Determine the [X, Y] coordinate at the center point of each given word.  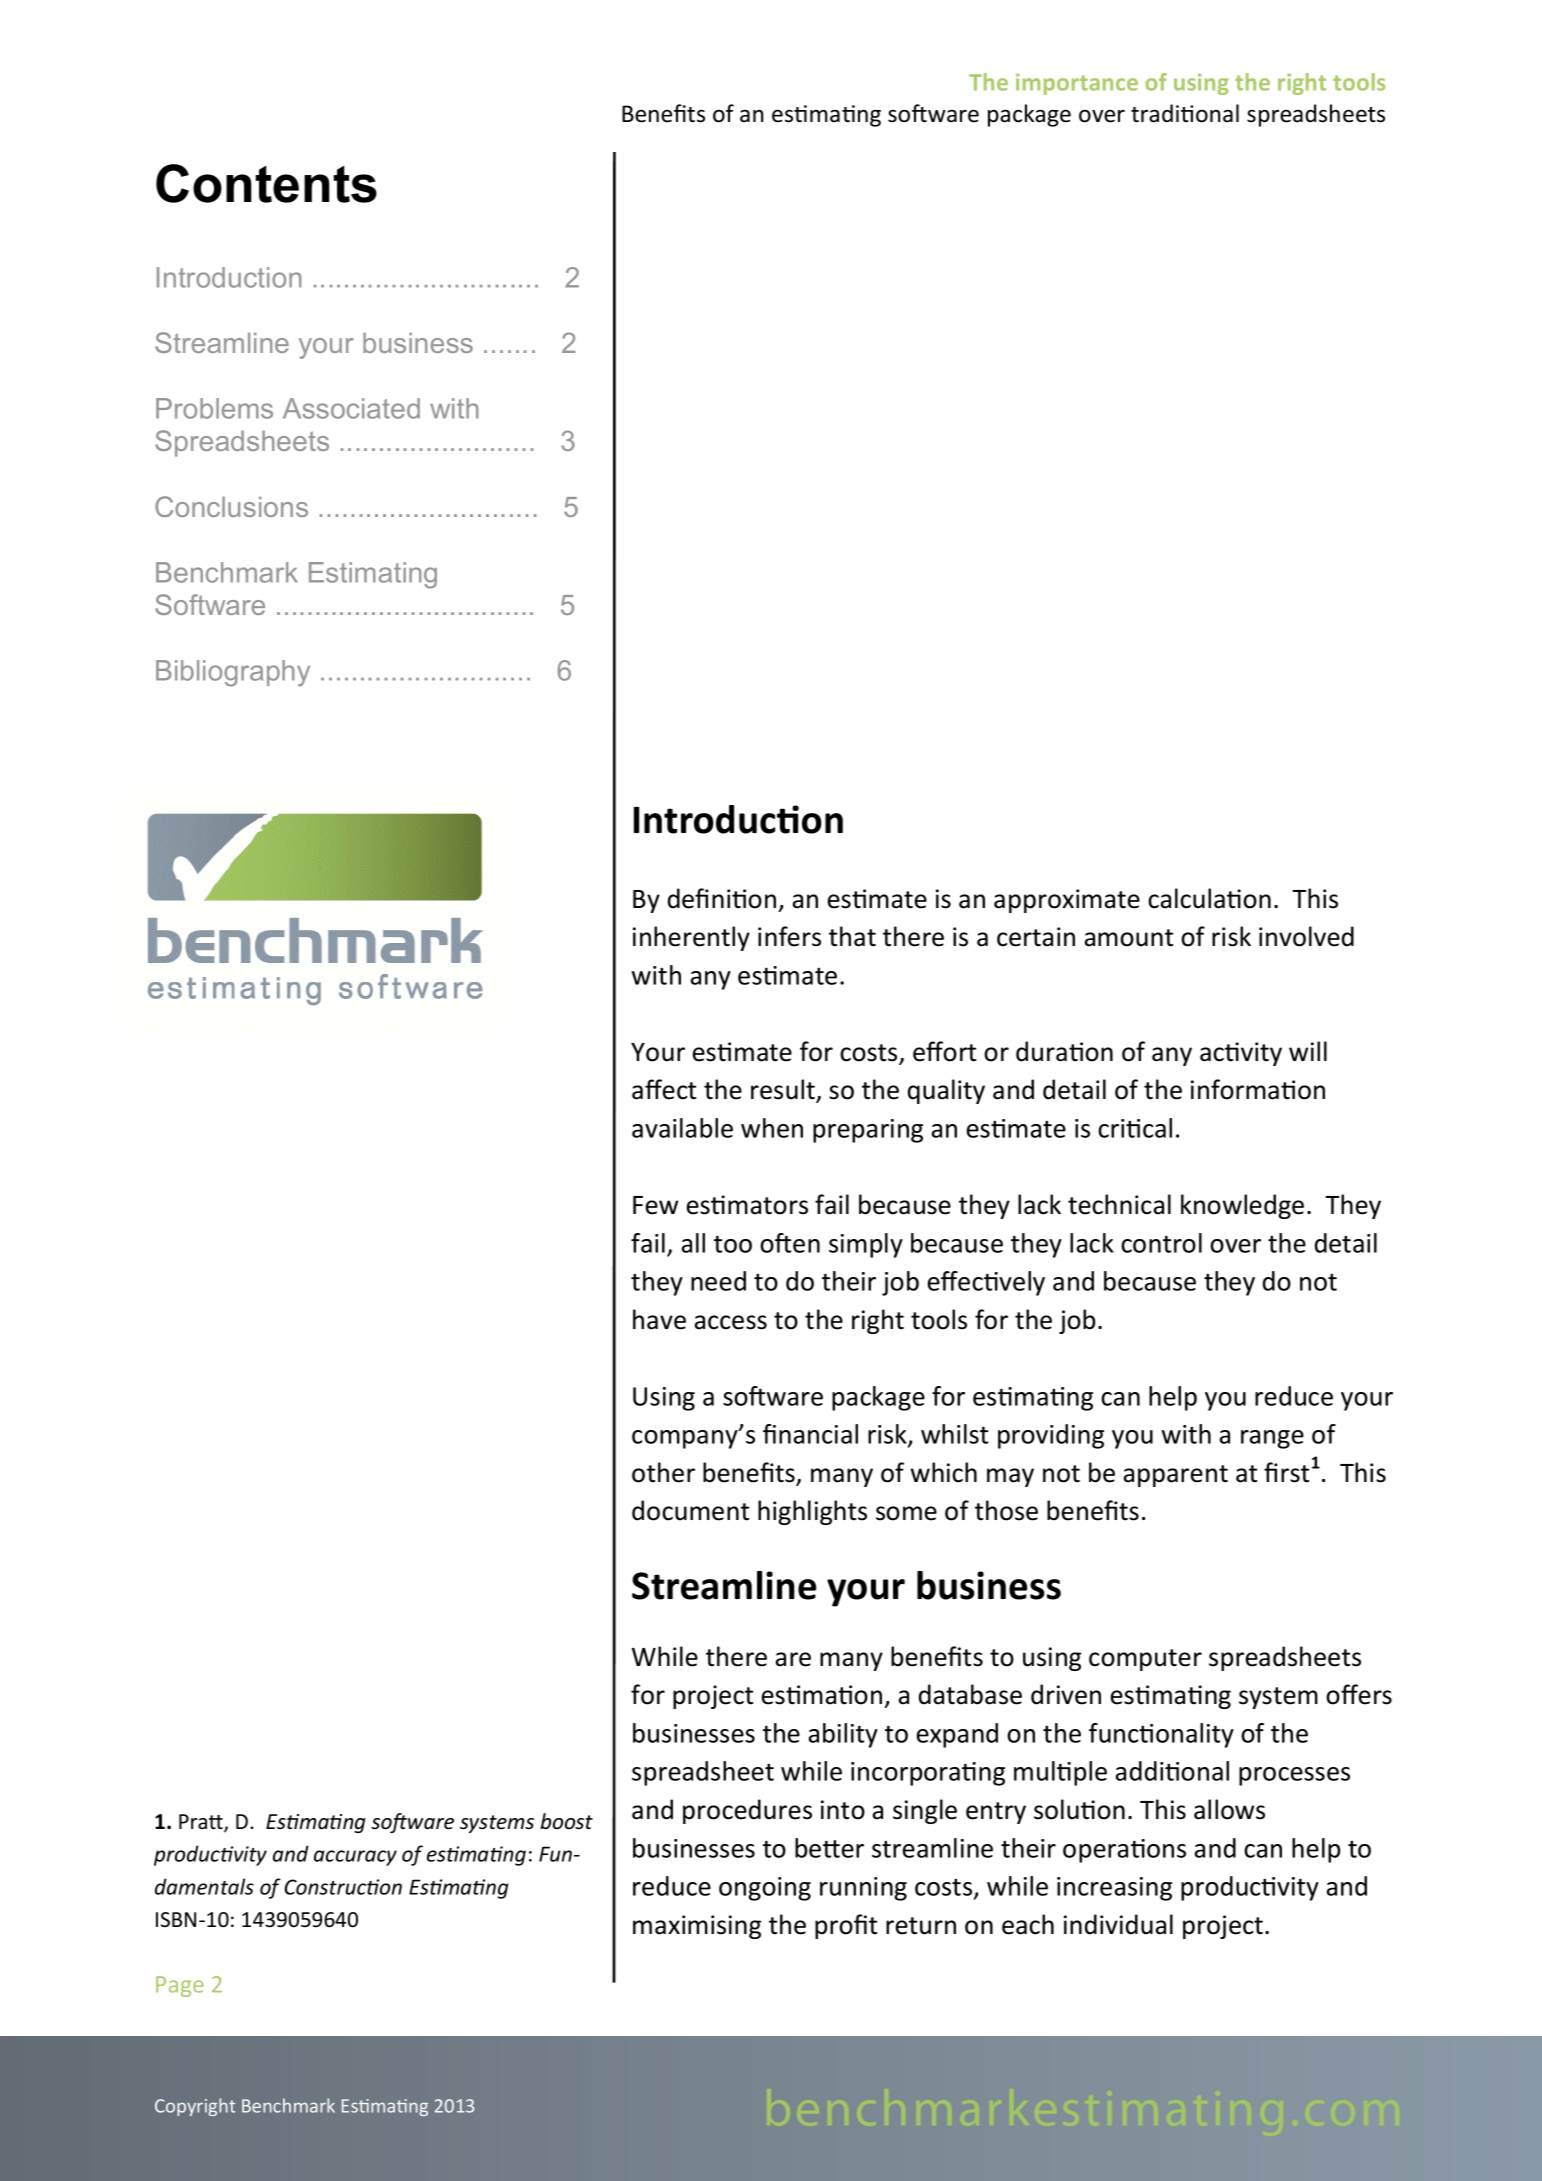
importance [1077, 84]
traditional [1185, 113]
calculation [1209, 898]
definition [722, 898]
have [659, 1319]
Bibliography [233, 673]
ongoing [765, 1889]
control [1161, 1243]
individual [1118, 1924]
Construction [343, 1887]
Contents [266, 183]
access [731, 1322]
